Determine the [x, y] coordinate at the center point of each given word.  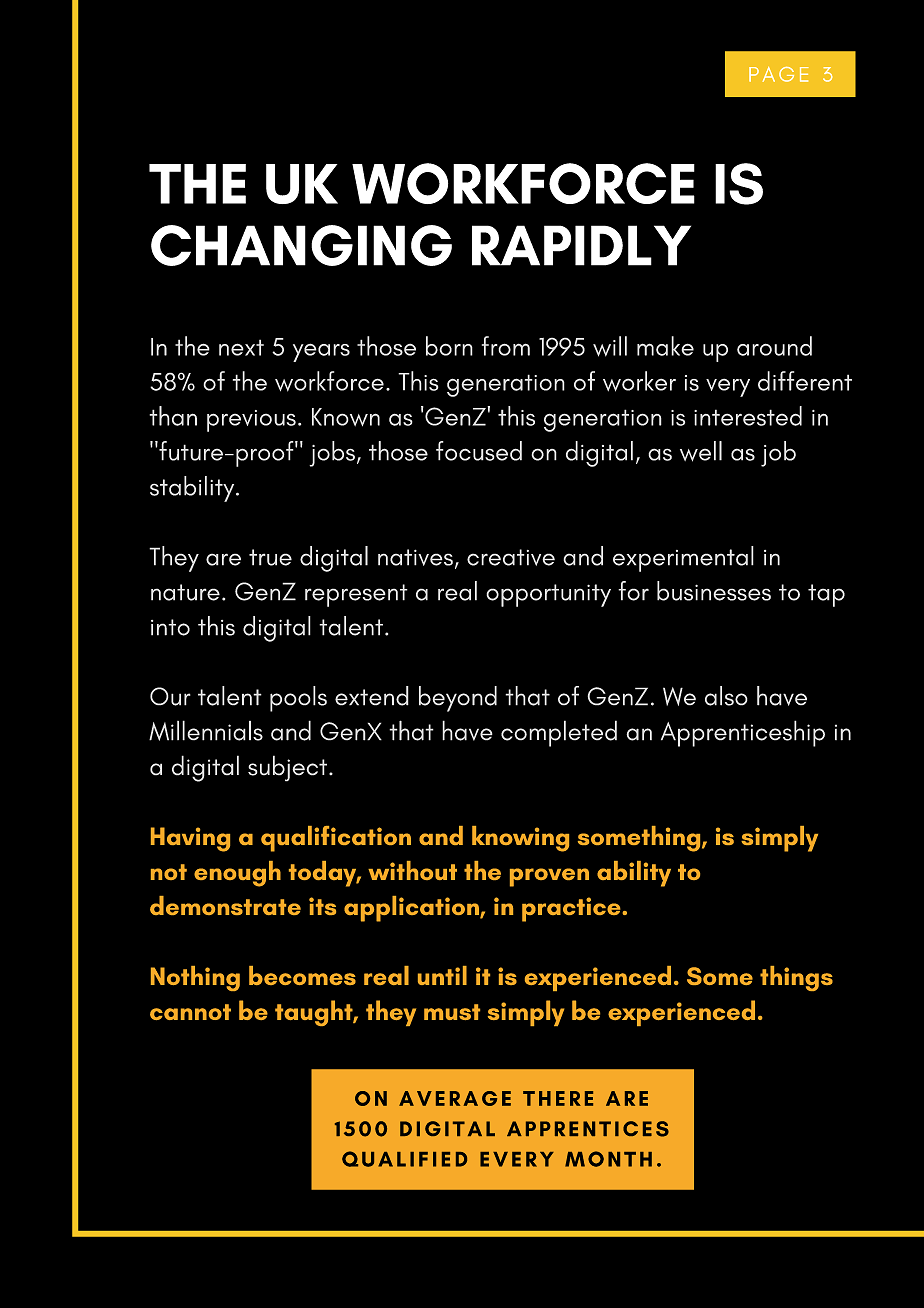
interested [748, 416]
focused [479, 451]
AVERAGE [455, 1098]
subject [287, 768]
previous [251, 421]
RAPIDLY [581, 245]
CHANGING [301, 245]
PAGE [778, 74]
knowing [520, 839]
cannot [190, 1012]
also [726, 696]
